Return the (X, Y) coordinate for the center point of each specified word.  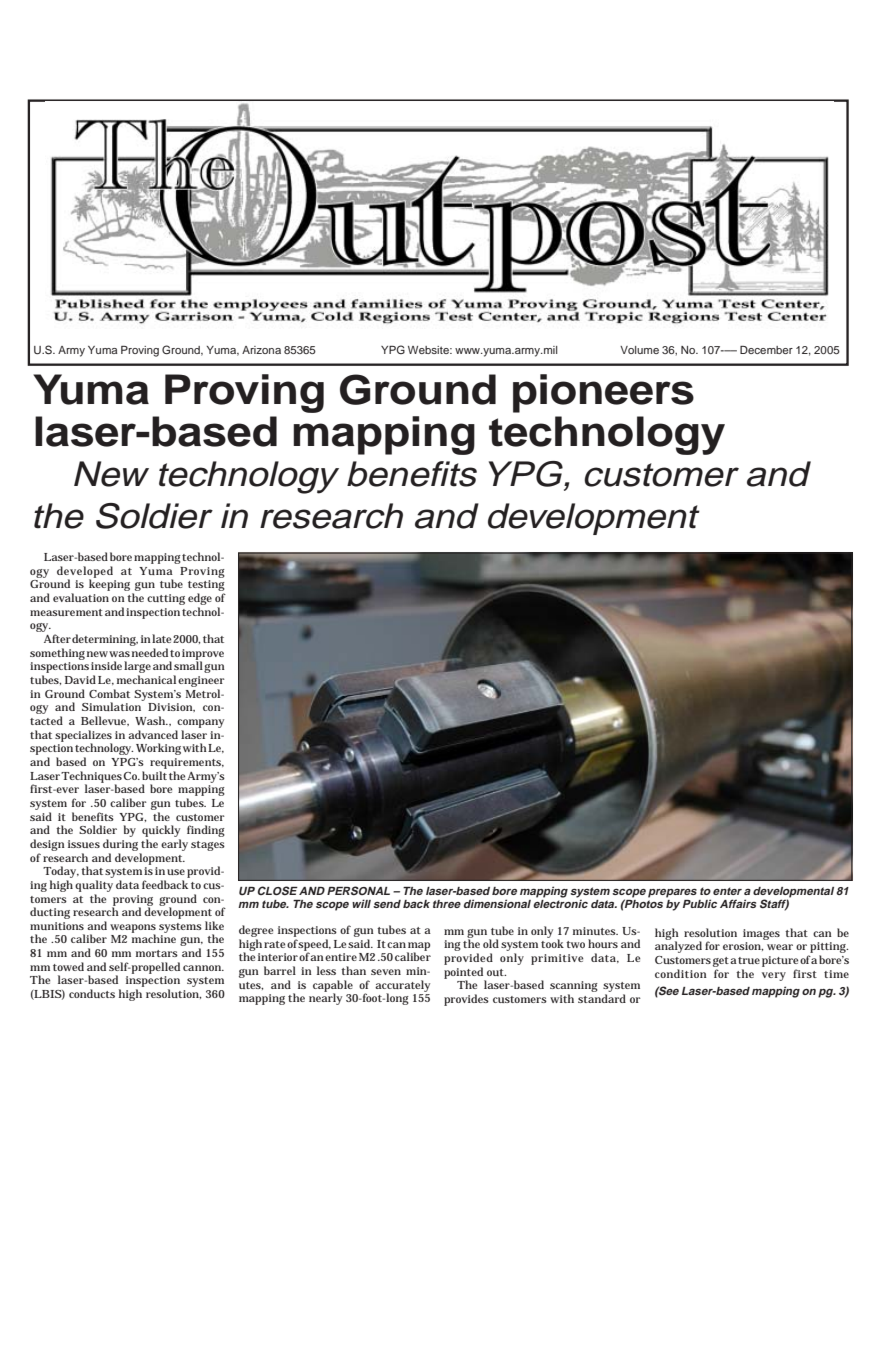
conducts (92, 993)
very (774, 976)
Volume (639, 350)
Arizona (261, 350)
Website (429, 350)
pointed (465, 974)
